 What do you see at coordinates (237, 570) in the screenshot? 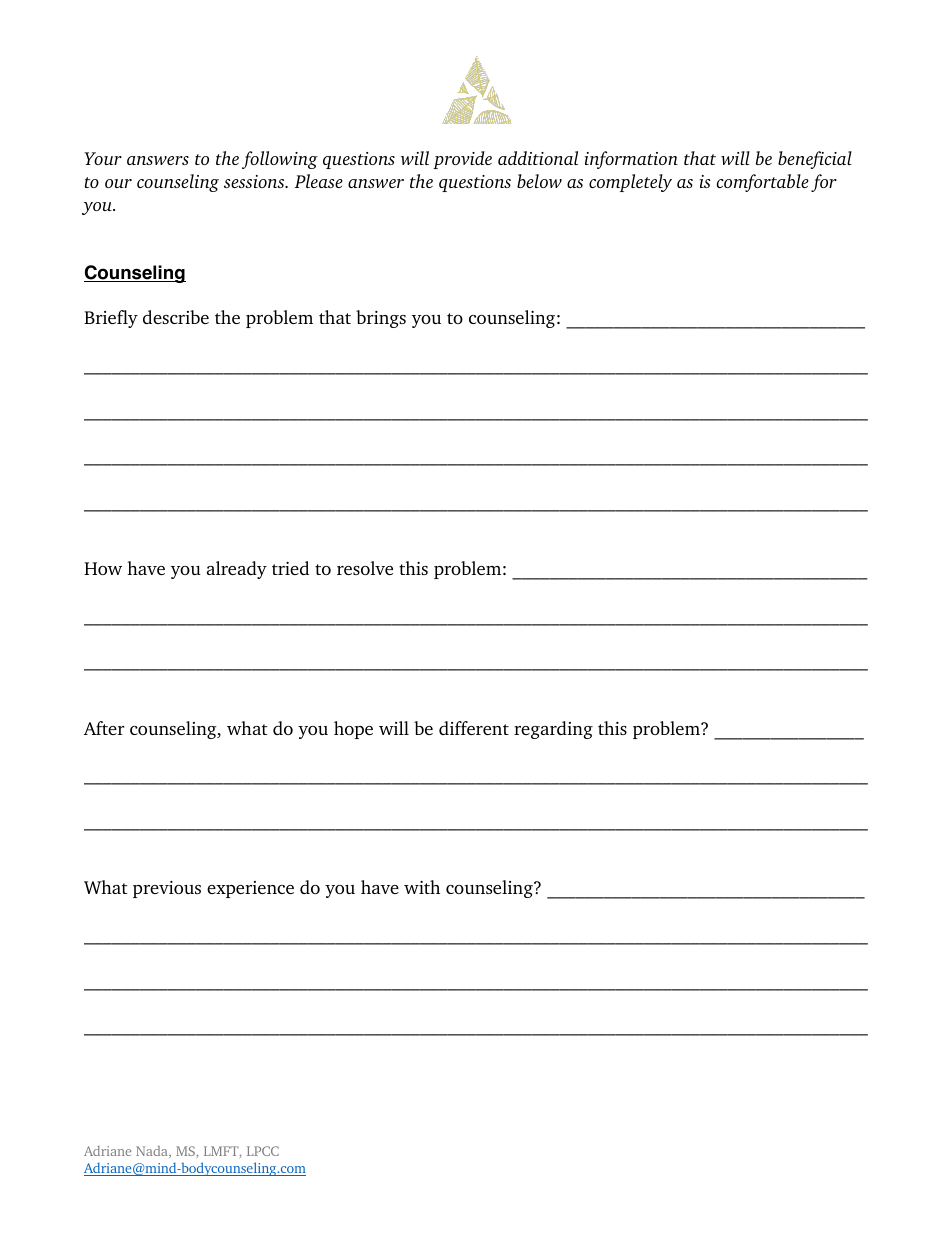
I see `already` at bounding box center [237, 570].
